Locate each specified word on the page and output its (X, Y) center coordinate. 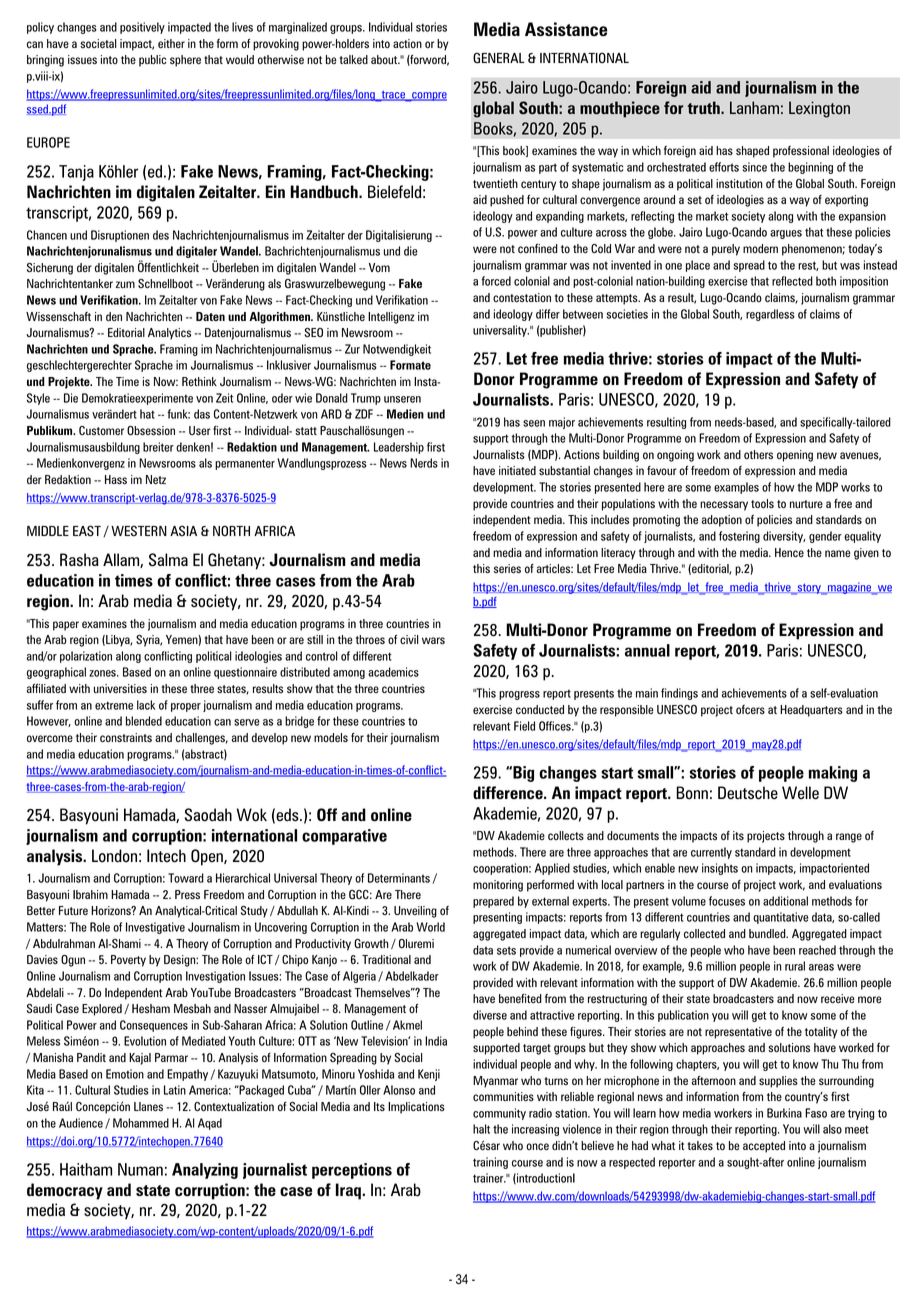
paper (66, 626)
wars (433, 641)
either (171, 43)
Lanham (754, 107)
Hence (789, 552)
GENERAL (499, 58)
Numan (140, 1169)
